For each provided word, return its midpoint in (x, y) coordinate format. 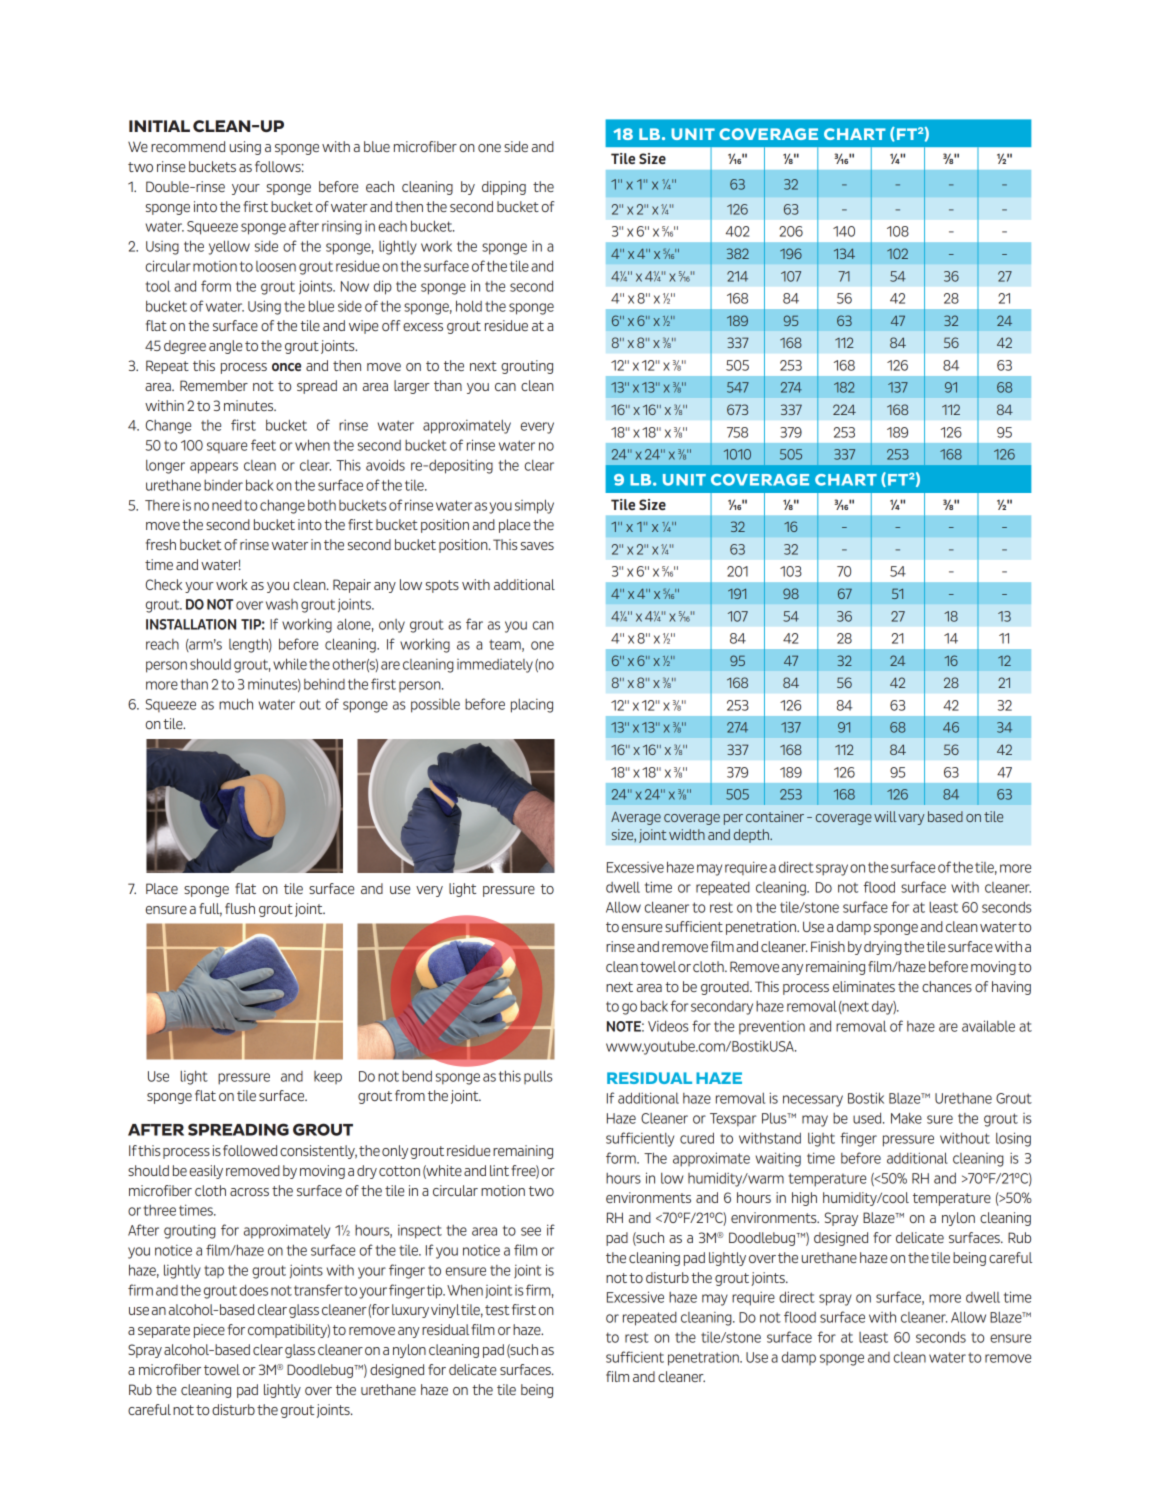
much (236, 704)
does (254, 1290)
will (885, 816)
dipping (504, 188)
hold (469, 306)
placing (532, 706)
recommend (188, 146)
